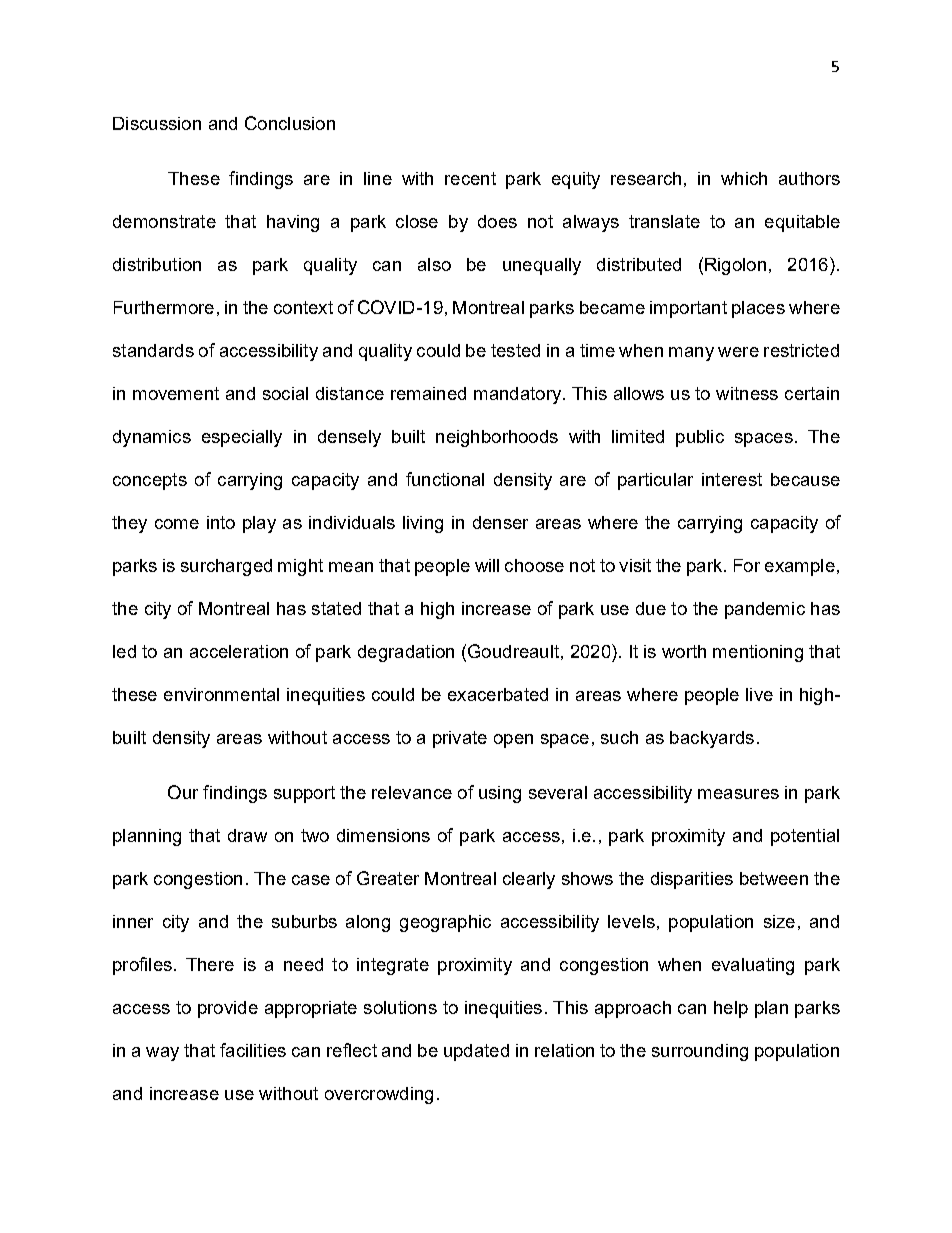  Describe the element at coordinates (747, 393) in the document. I see `witness` at that location.
